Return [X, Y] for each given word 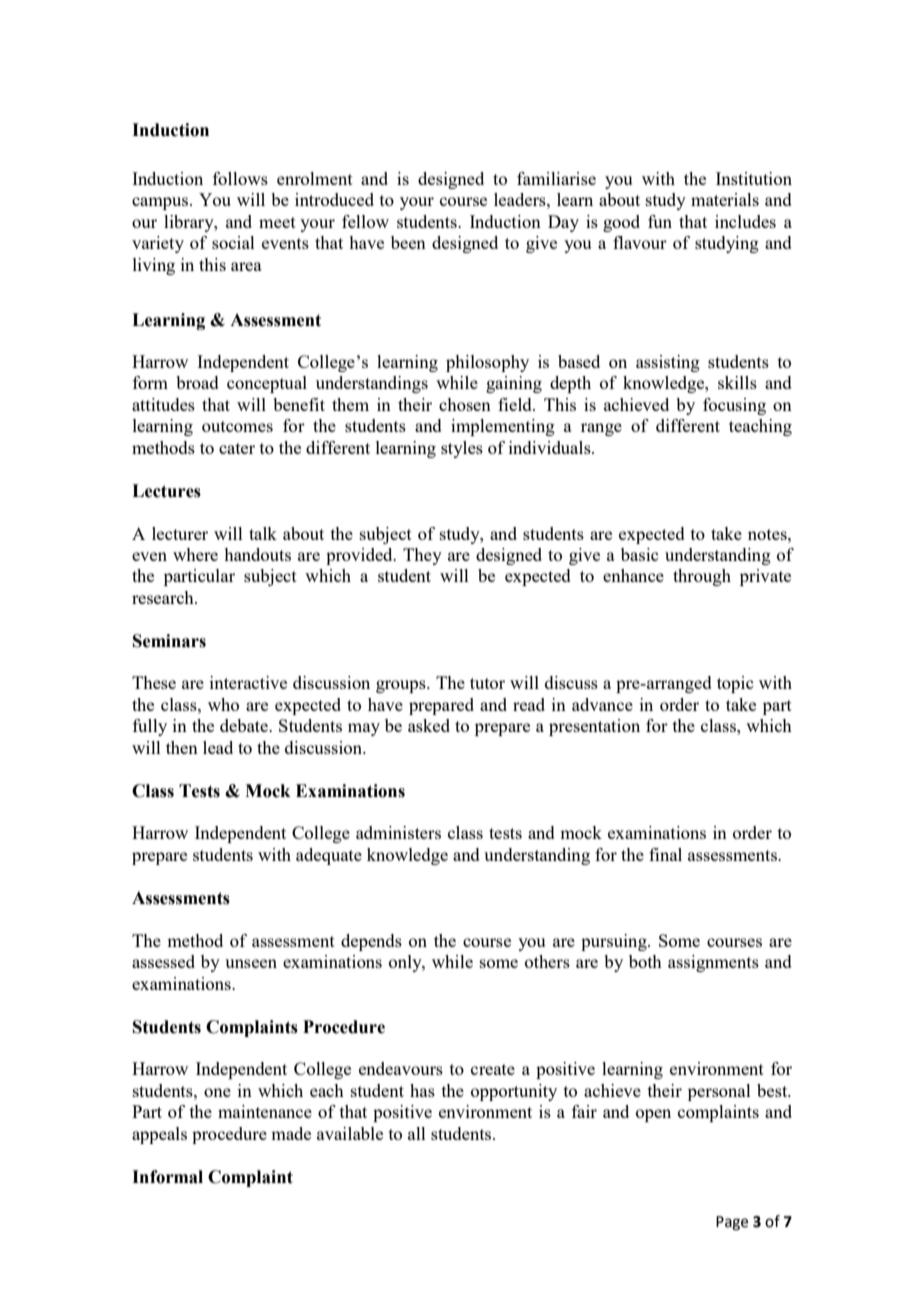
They [422, 556]
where [195, 554]
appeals [159, 1135]
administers [398, 832]
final [665, 854]
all [417, 1133]
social [233, 242]
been [408, 242]
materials [725, 199]
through [702, 577]
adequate [329, 856]
